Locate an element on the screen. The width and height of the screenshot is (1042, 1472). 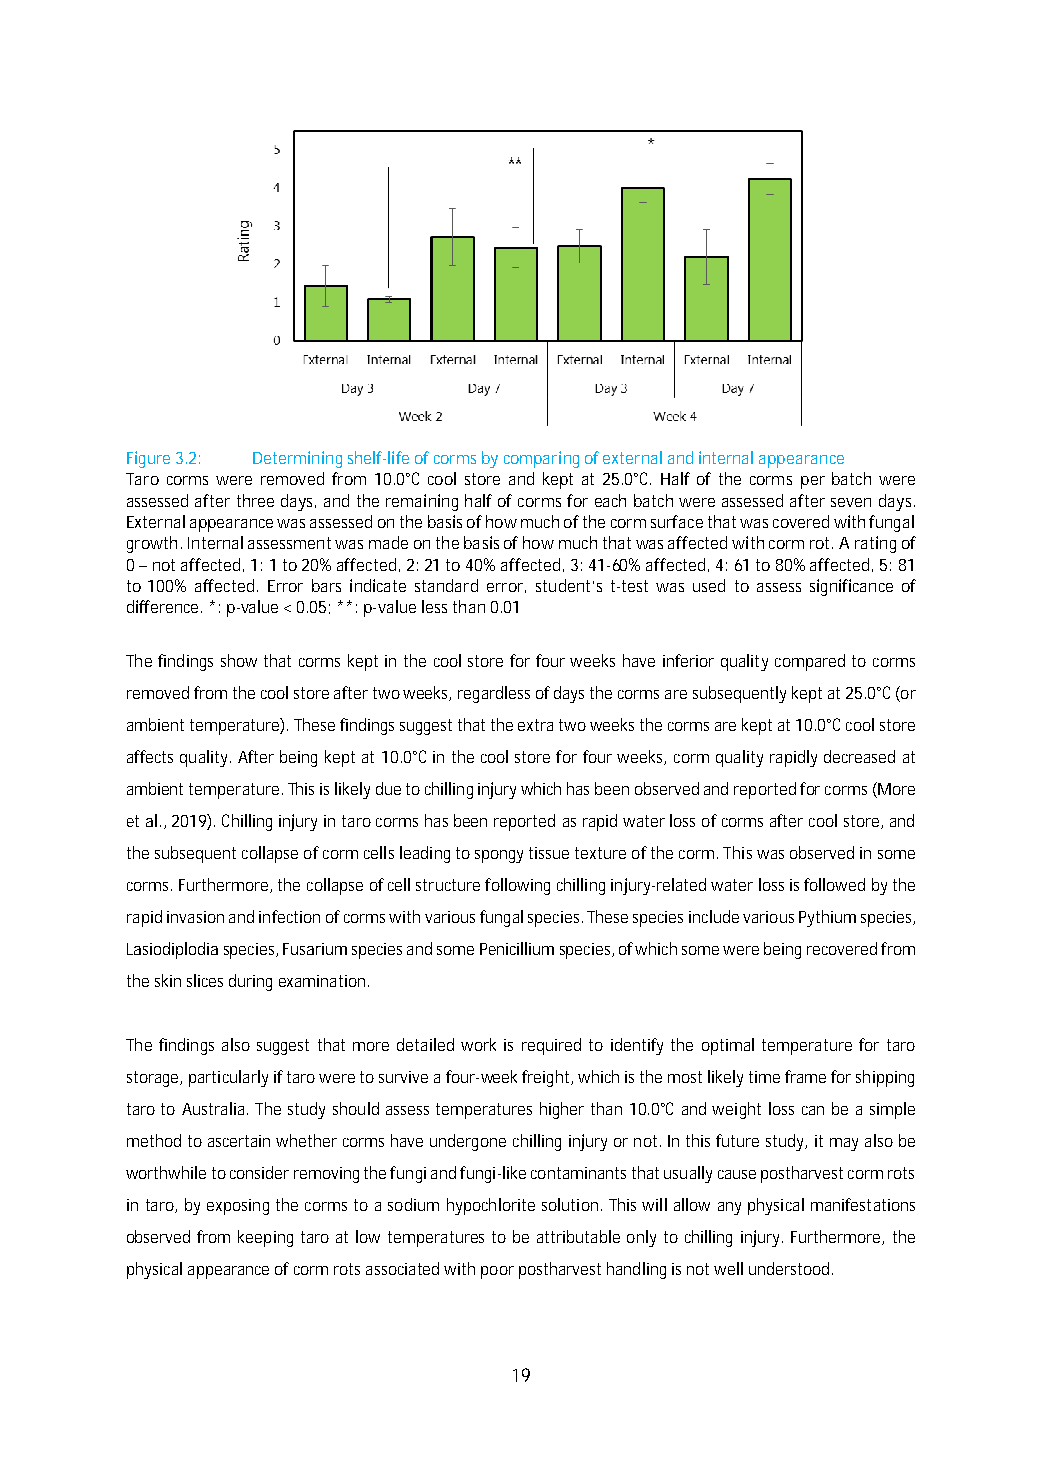
spongy is located at coordinates (499, 856).
